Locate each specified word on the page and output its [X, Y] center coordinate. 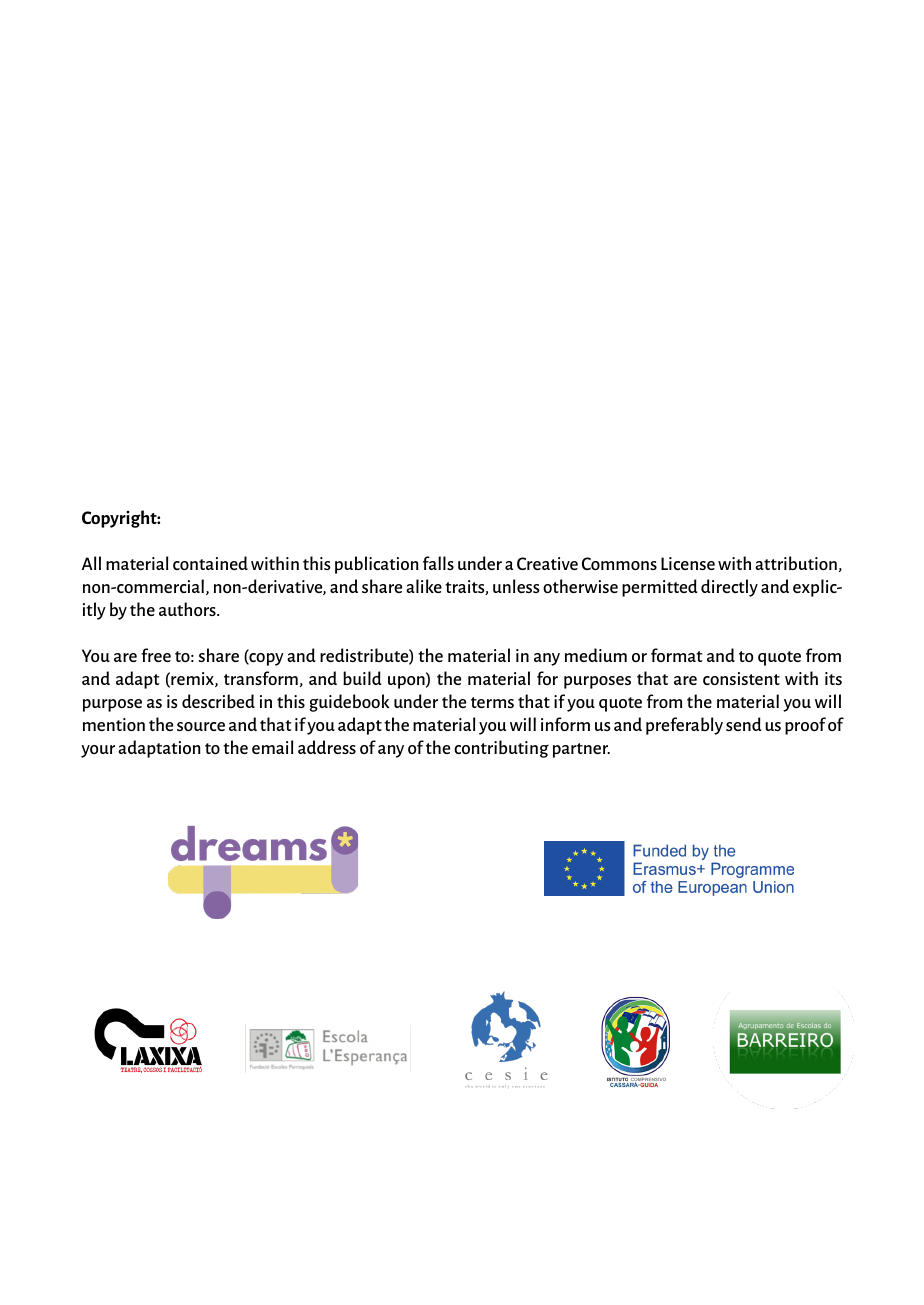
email [272, 747]
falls [438, 563]
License [688, 563]
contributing [501, 749]
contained [210, 563]
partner [581, 750]
